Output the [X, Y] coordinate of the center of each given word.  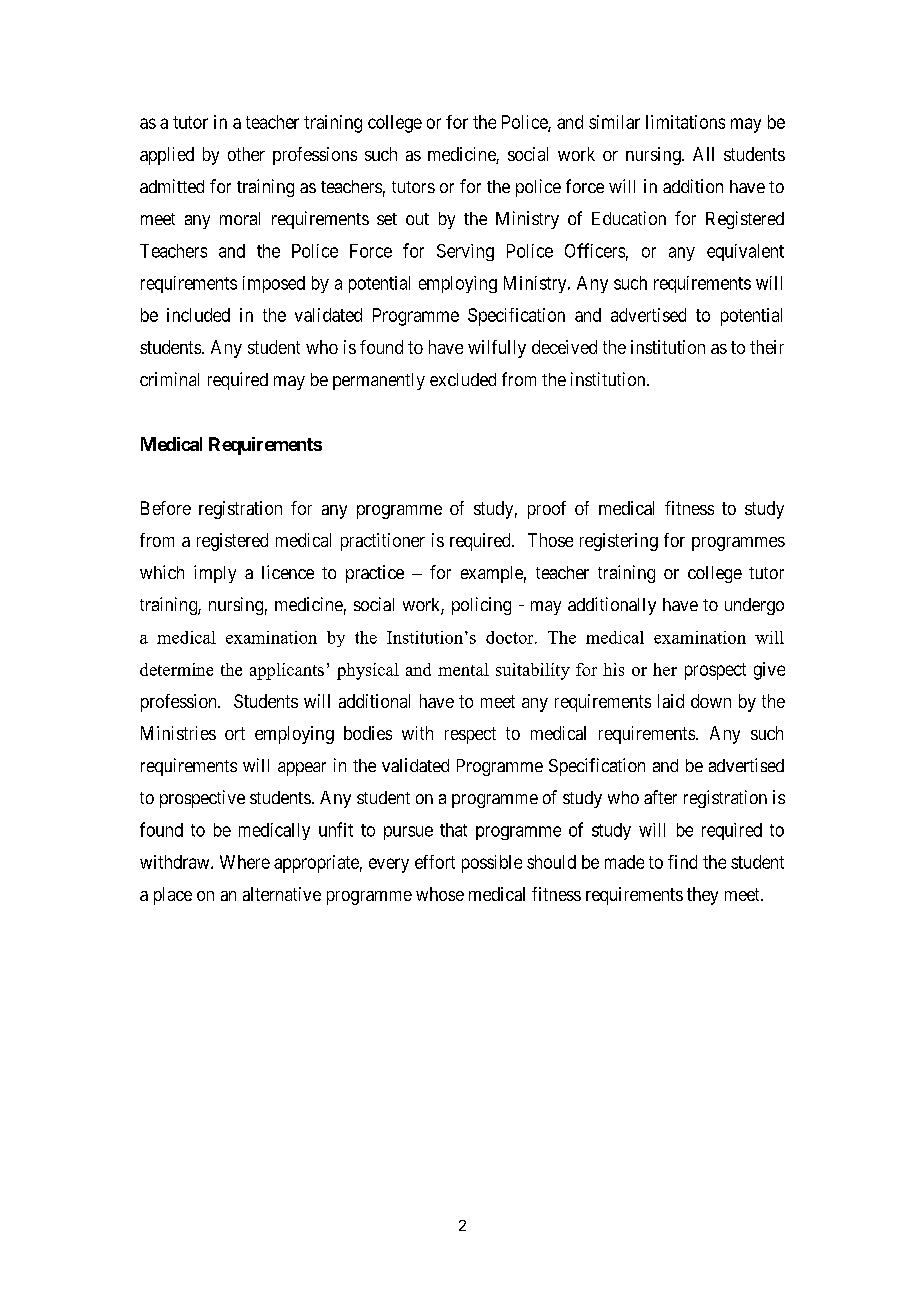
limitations [685, 122]
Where [245, 862]
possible [492, 864]
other [246, 154]
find [682, 862]
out [417, 219]
